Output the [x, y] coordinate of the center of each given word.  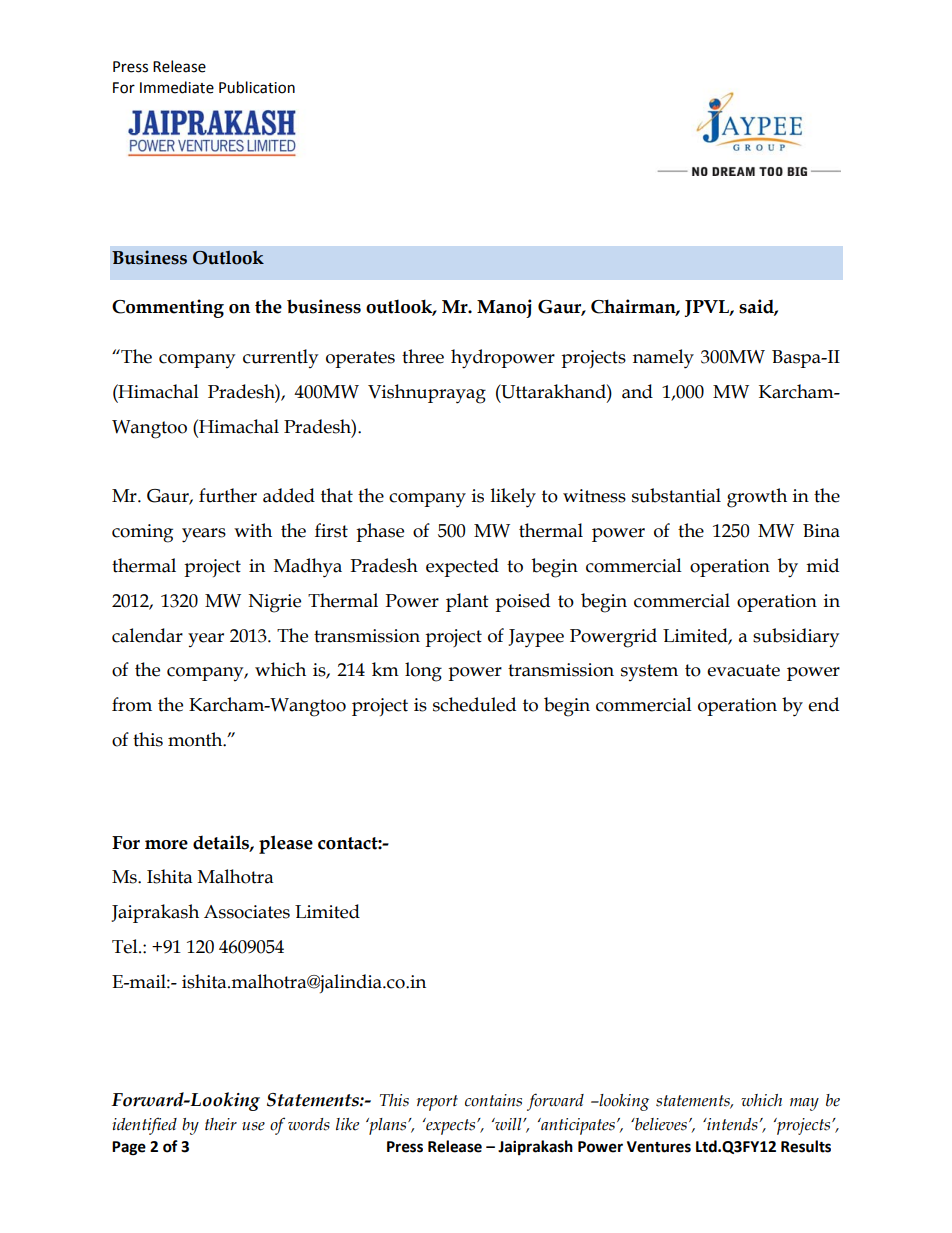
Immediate [177, 87]
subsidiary [796, 637]
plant [467, 602]
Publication [257, 87]
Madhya [308, 568]
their [221, 1124]
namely [663, 359]
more [166, 845]
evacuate [743, 670]
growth [757, 498]
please [286, 844]
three [423, 356]
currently [280, 358]
